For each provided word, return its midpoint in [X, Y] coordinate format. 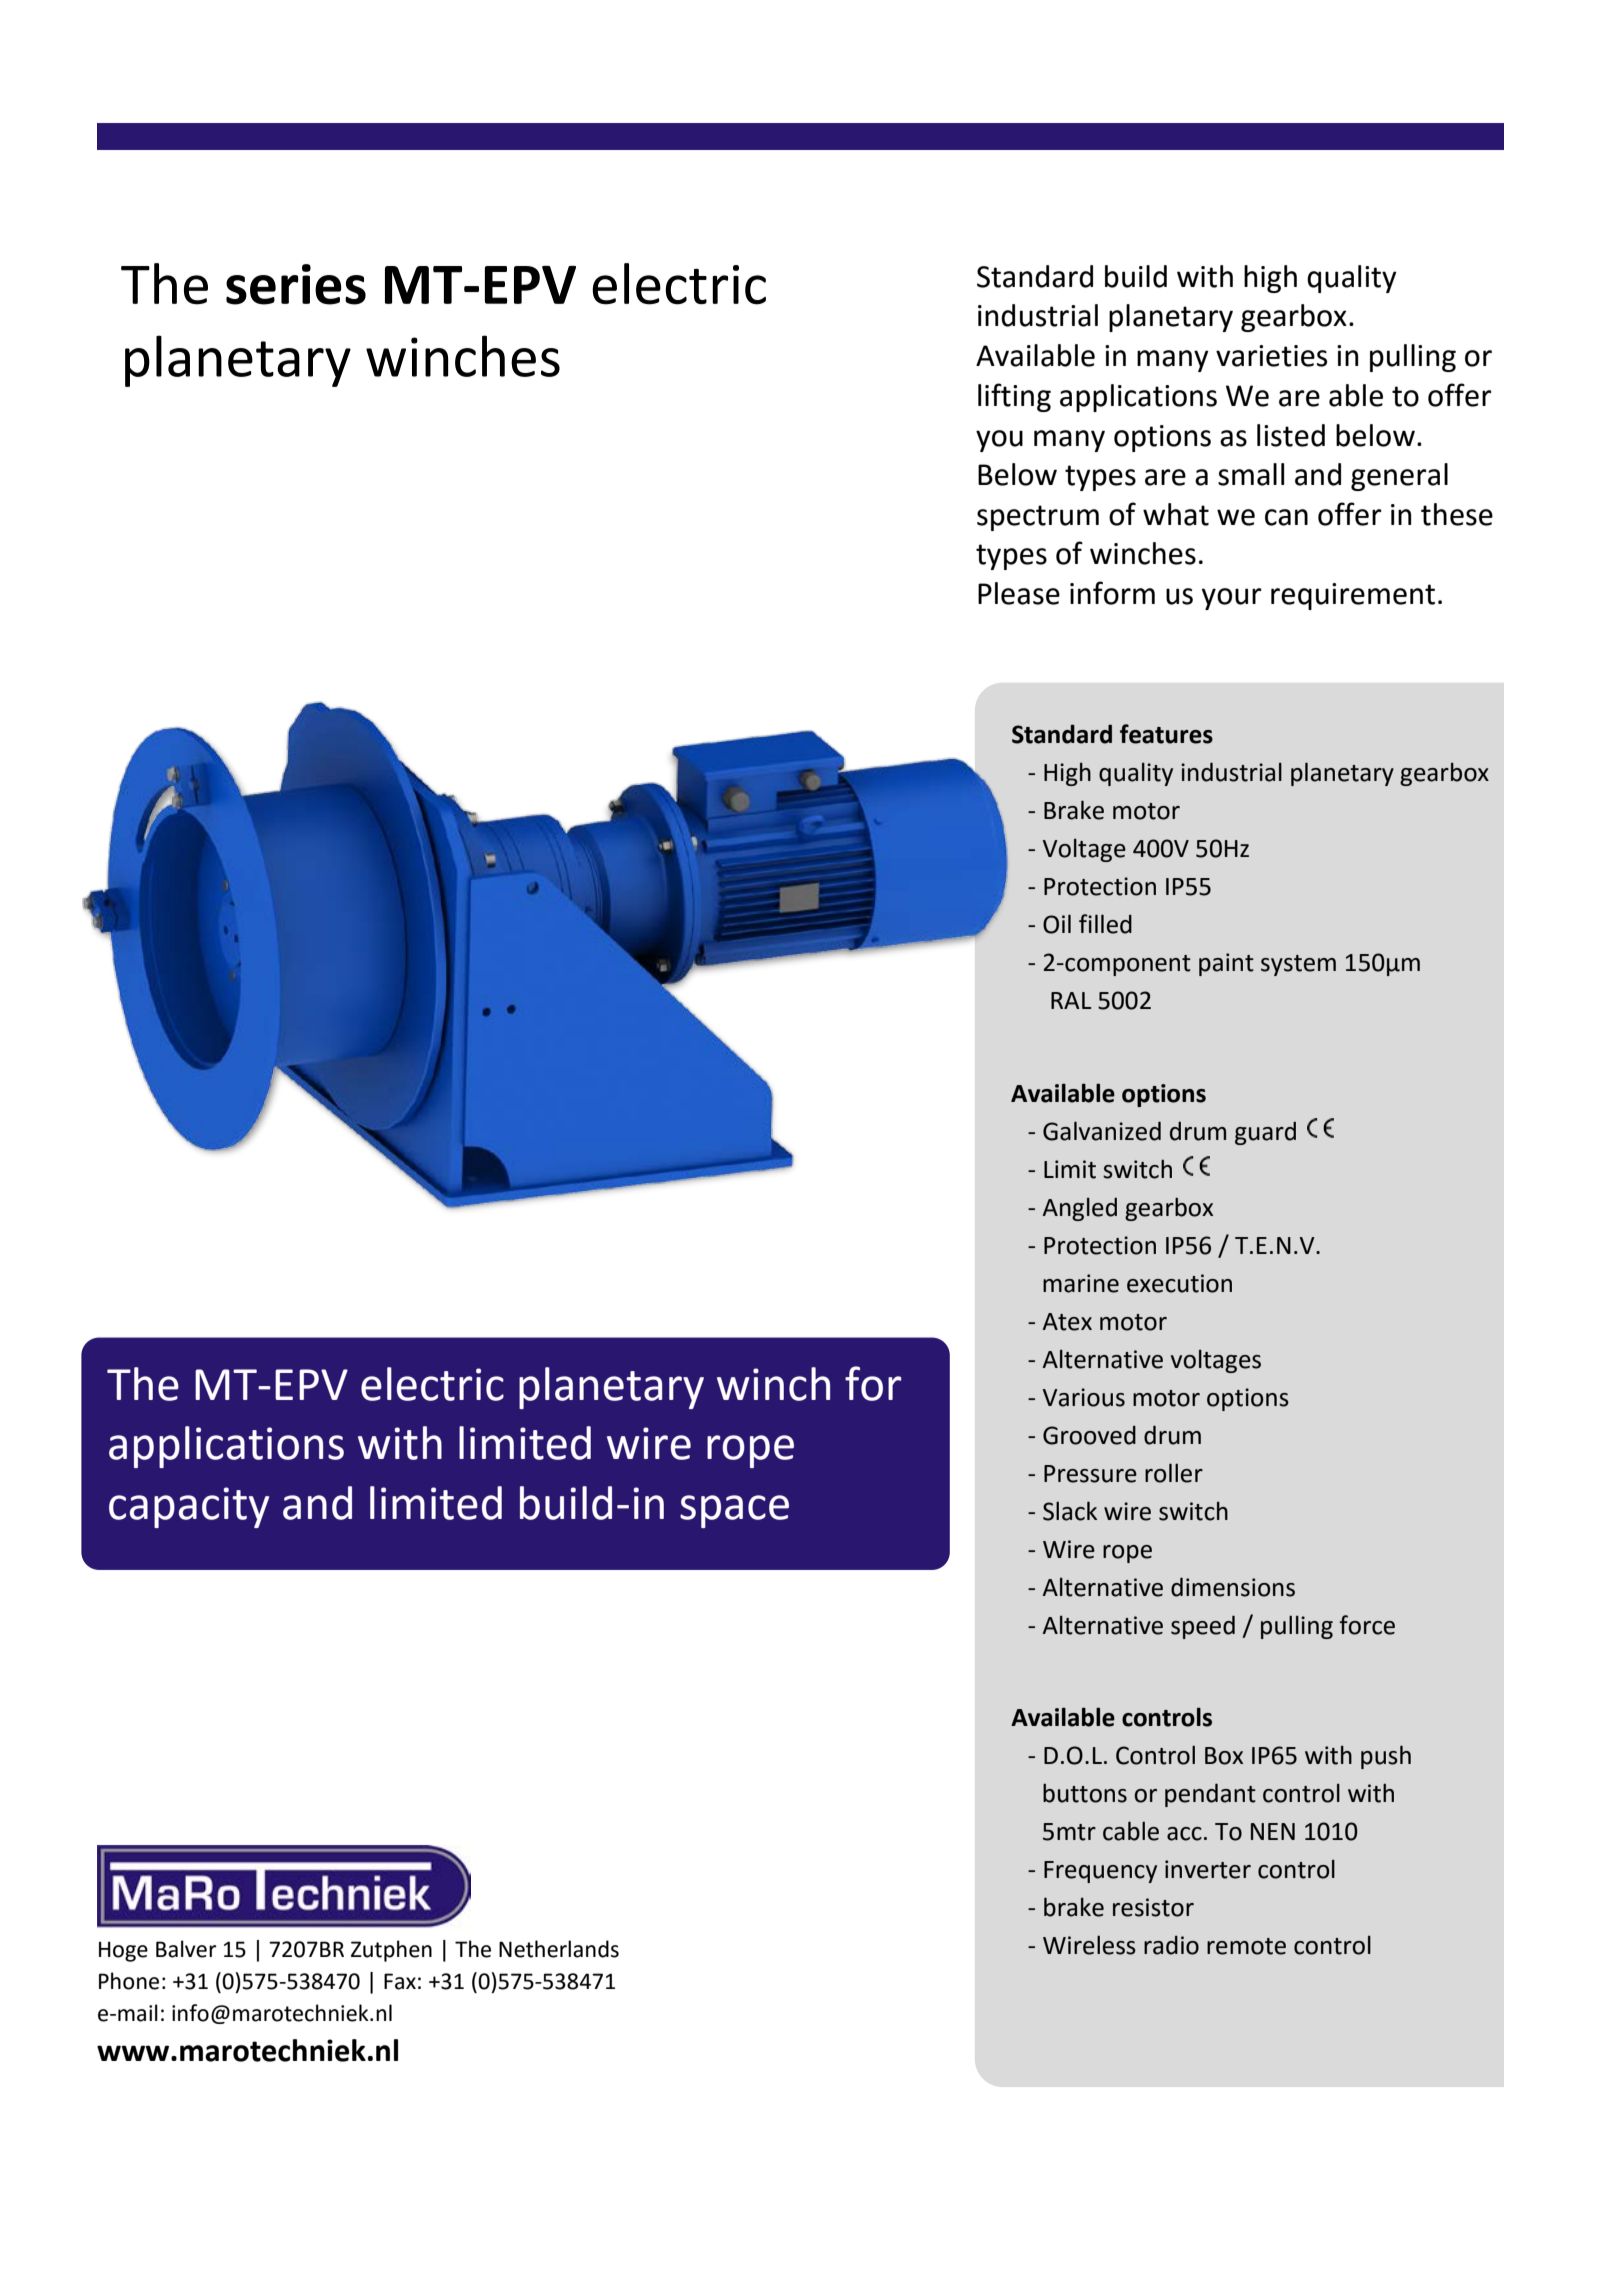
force [1367, 1625]
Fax [400, 1981]
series [296, 284]
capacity [189, 1507]
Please [1019, 593]
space [734, 1511]
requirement [1353, 596]
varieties [1271, 356]
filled [1105, 924]
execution [1179, 1283]
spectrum [1038, 518]
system [1298, 965]
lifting [1014, 397]
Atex [1067, 1322]
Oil [1057, 924]
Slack [1070, 1511]
